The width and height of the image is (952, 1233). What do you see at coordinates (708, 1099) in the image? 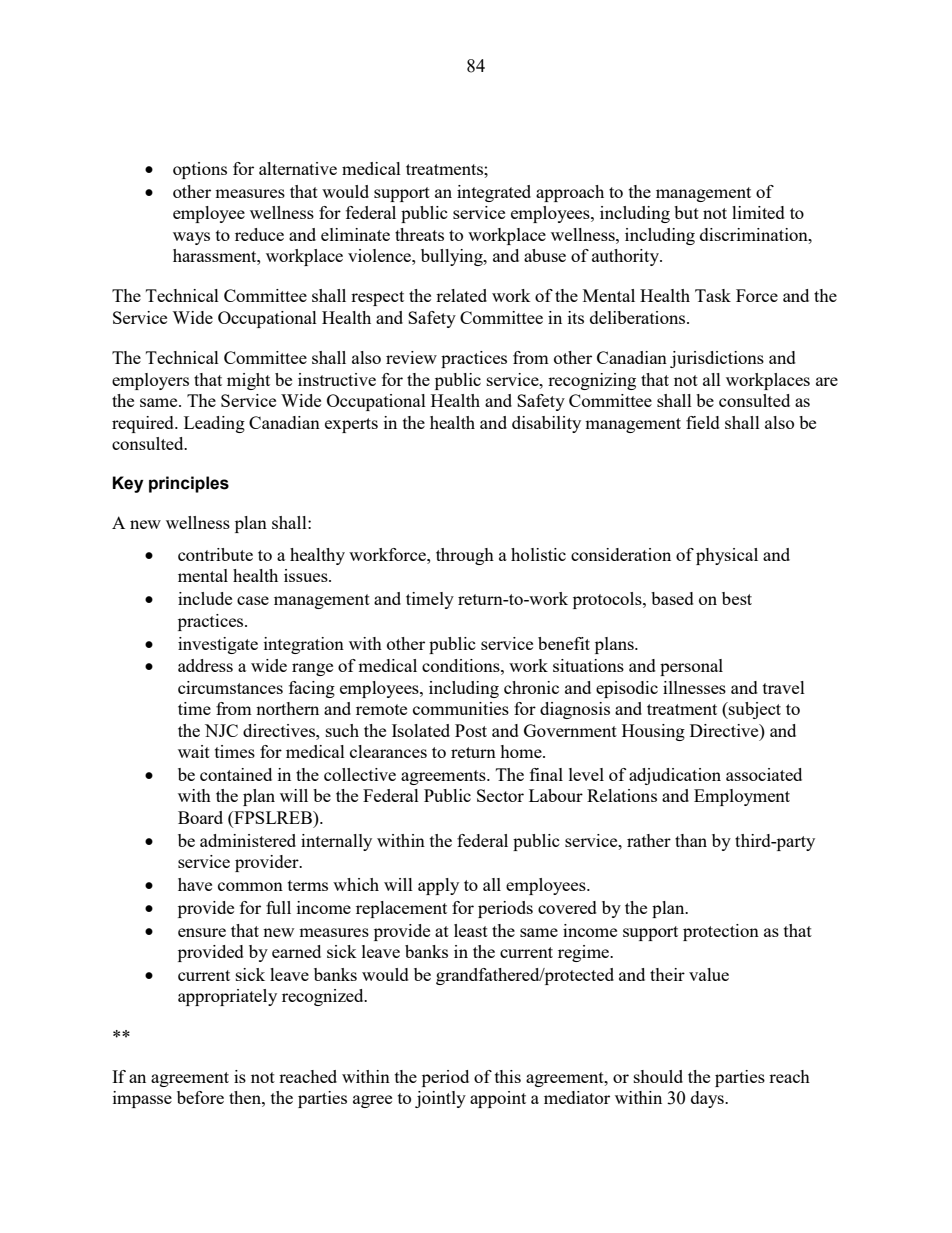
I see `days` at bounding box center [708, 1099].
